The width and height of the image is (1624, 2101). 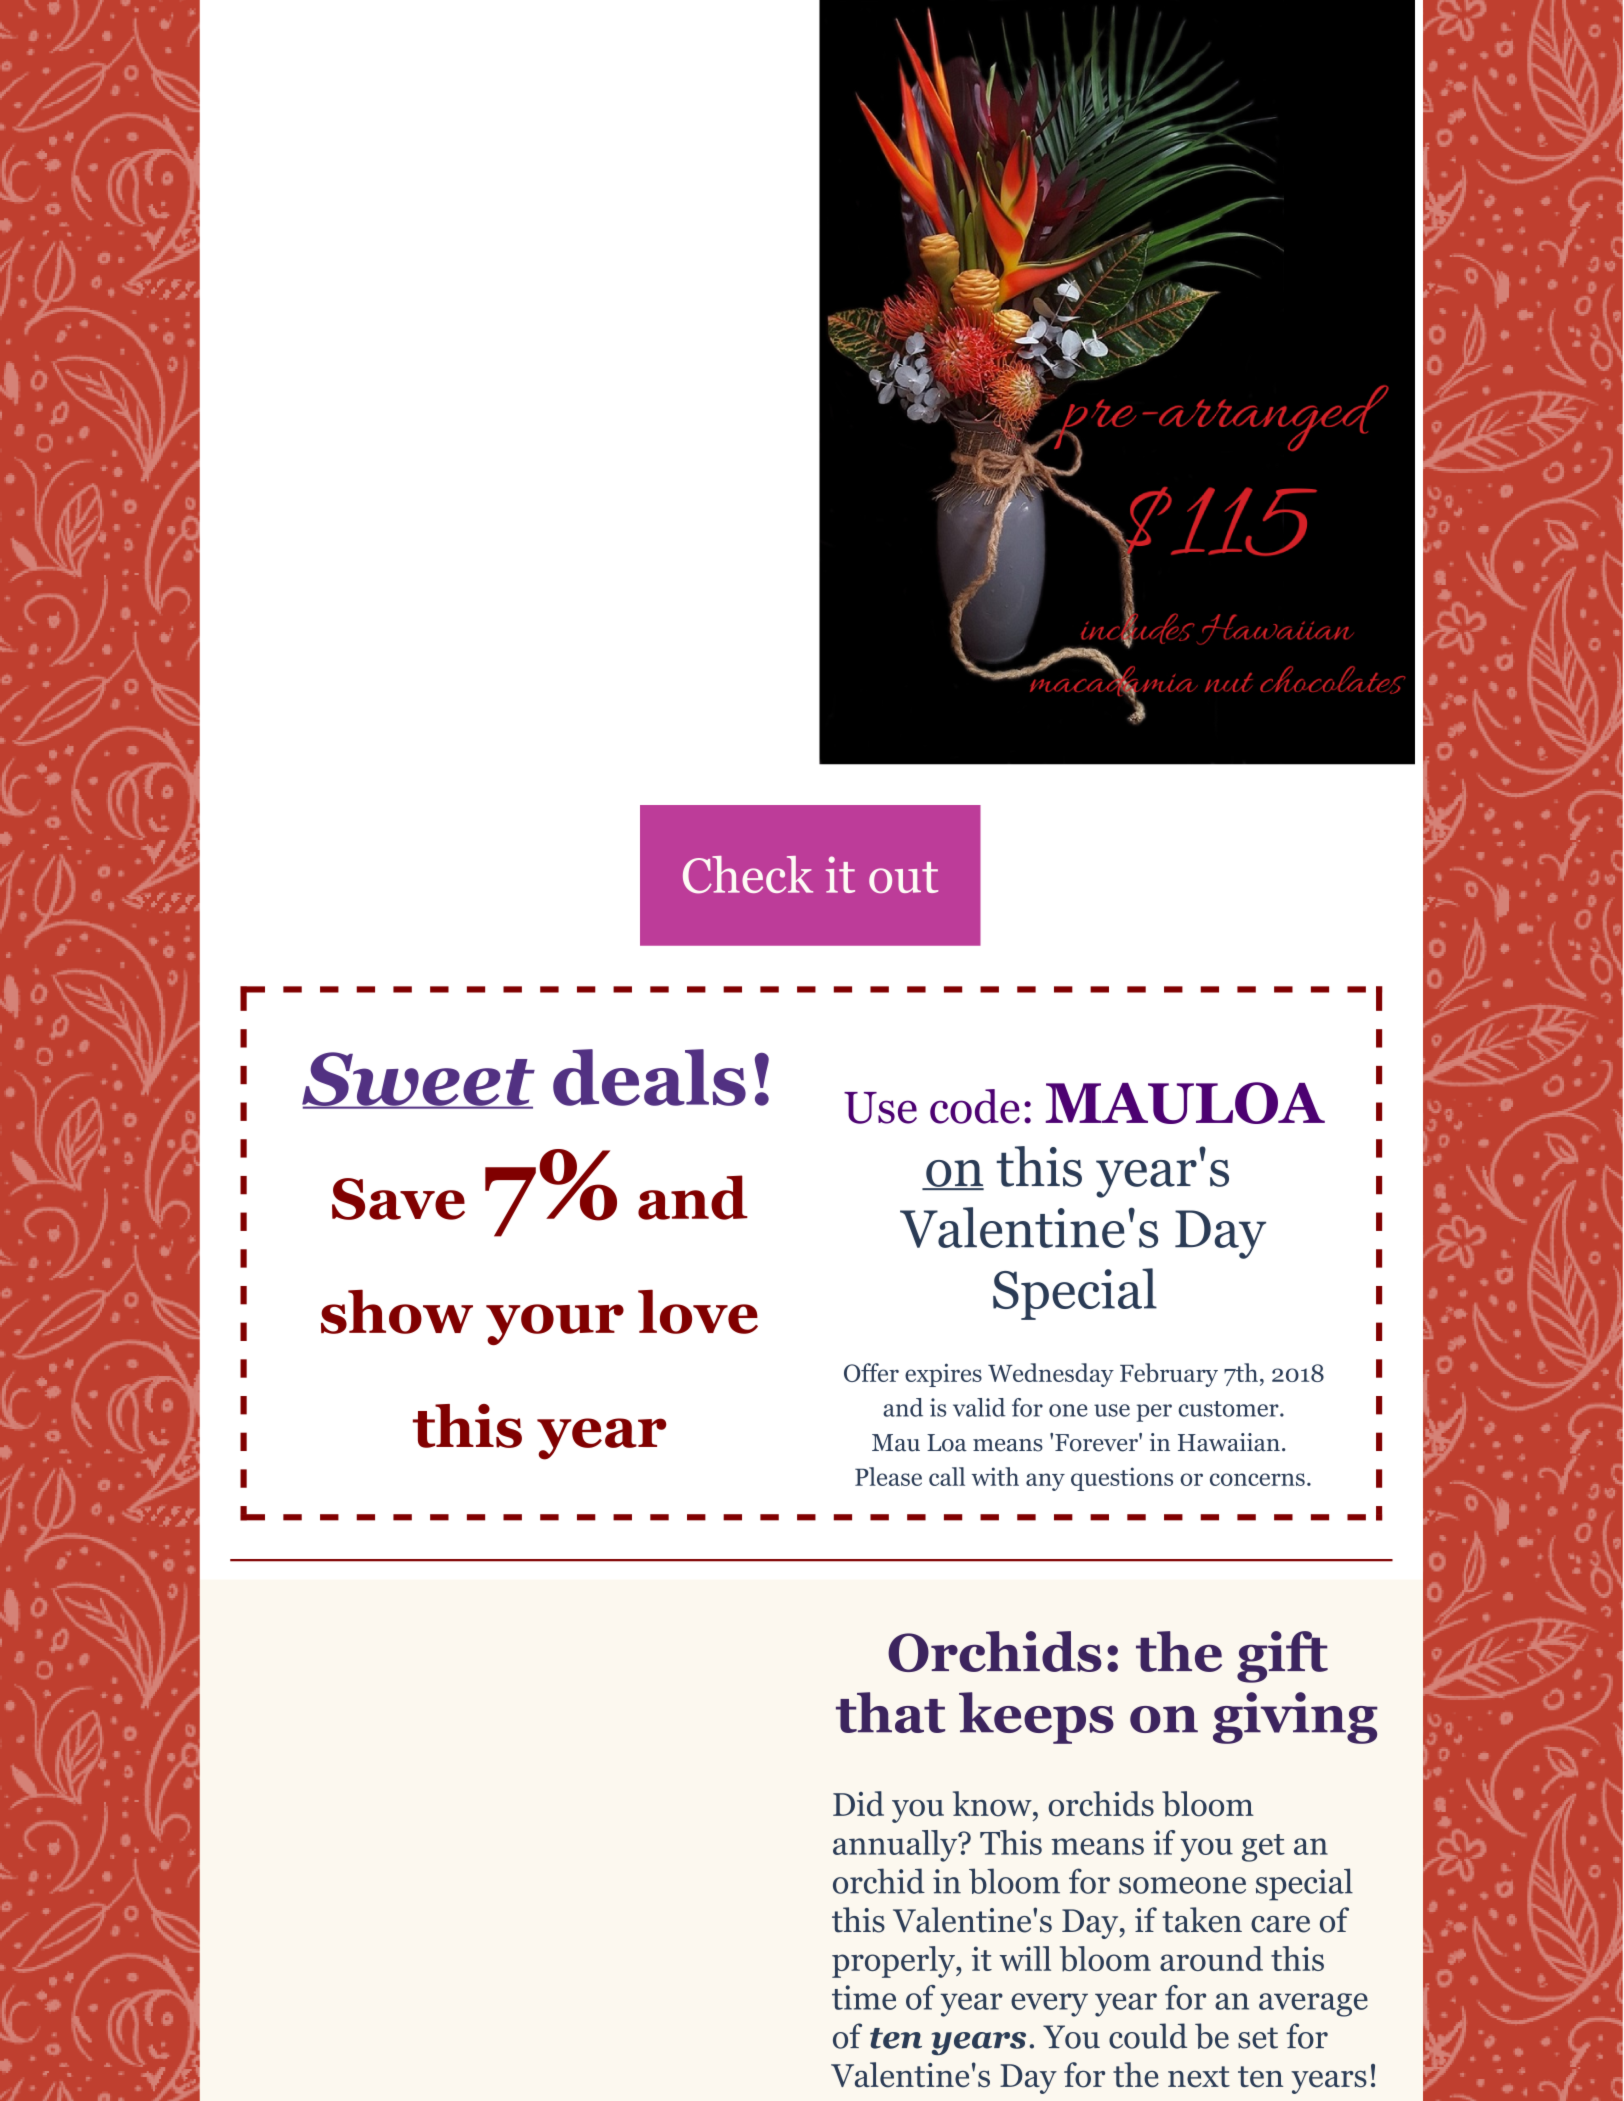 I want to click on your, so click(x=555, y=1324).
